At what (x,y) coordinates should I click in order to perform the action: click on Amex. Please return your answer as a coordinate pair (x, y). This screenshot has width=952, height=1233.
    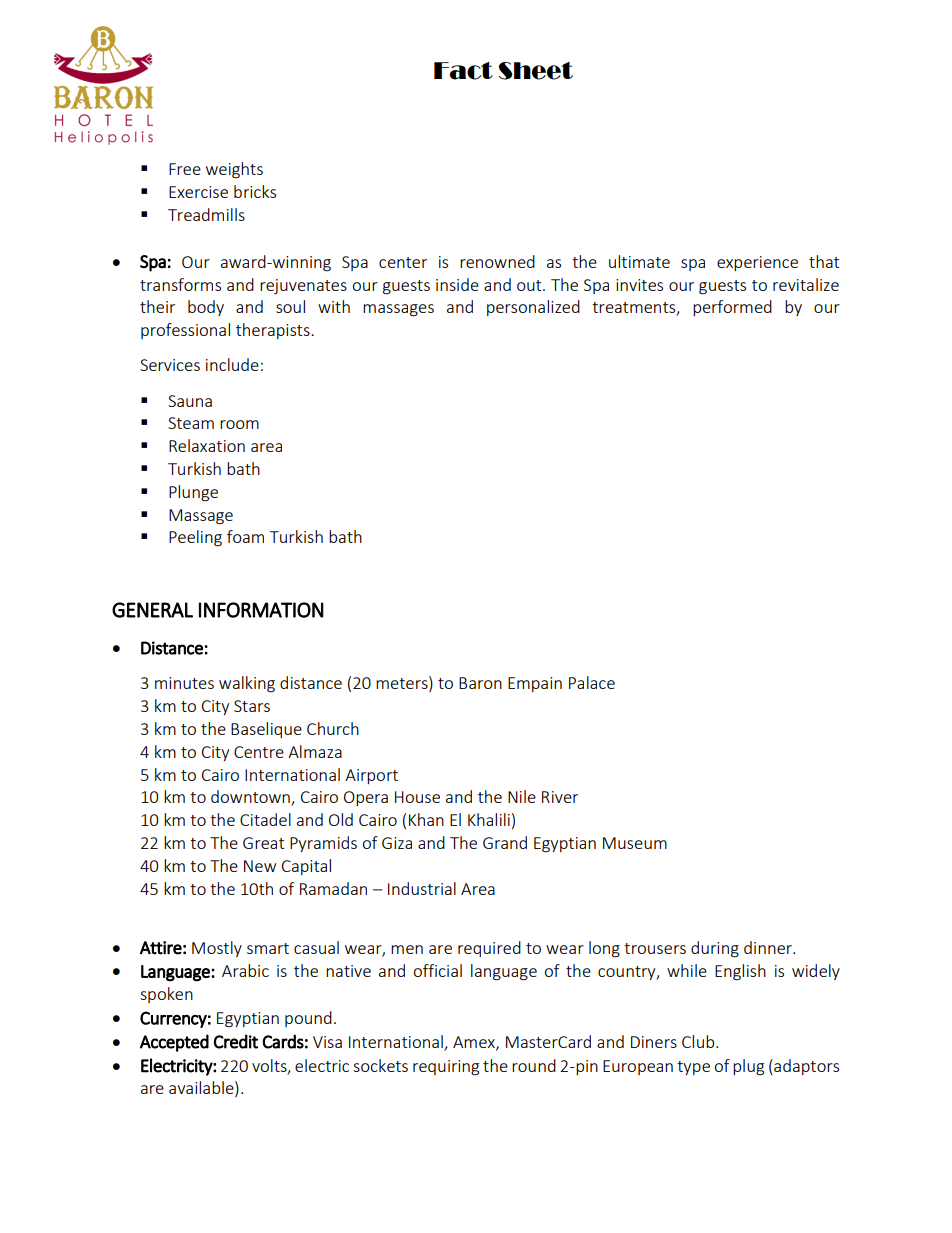
    Looking at the image, I should click on (475, 1043).
